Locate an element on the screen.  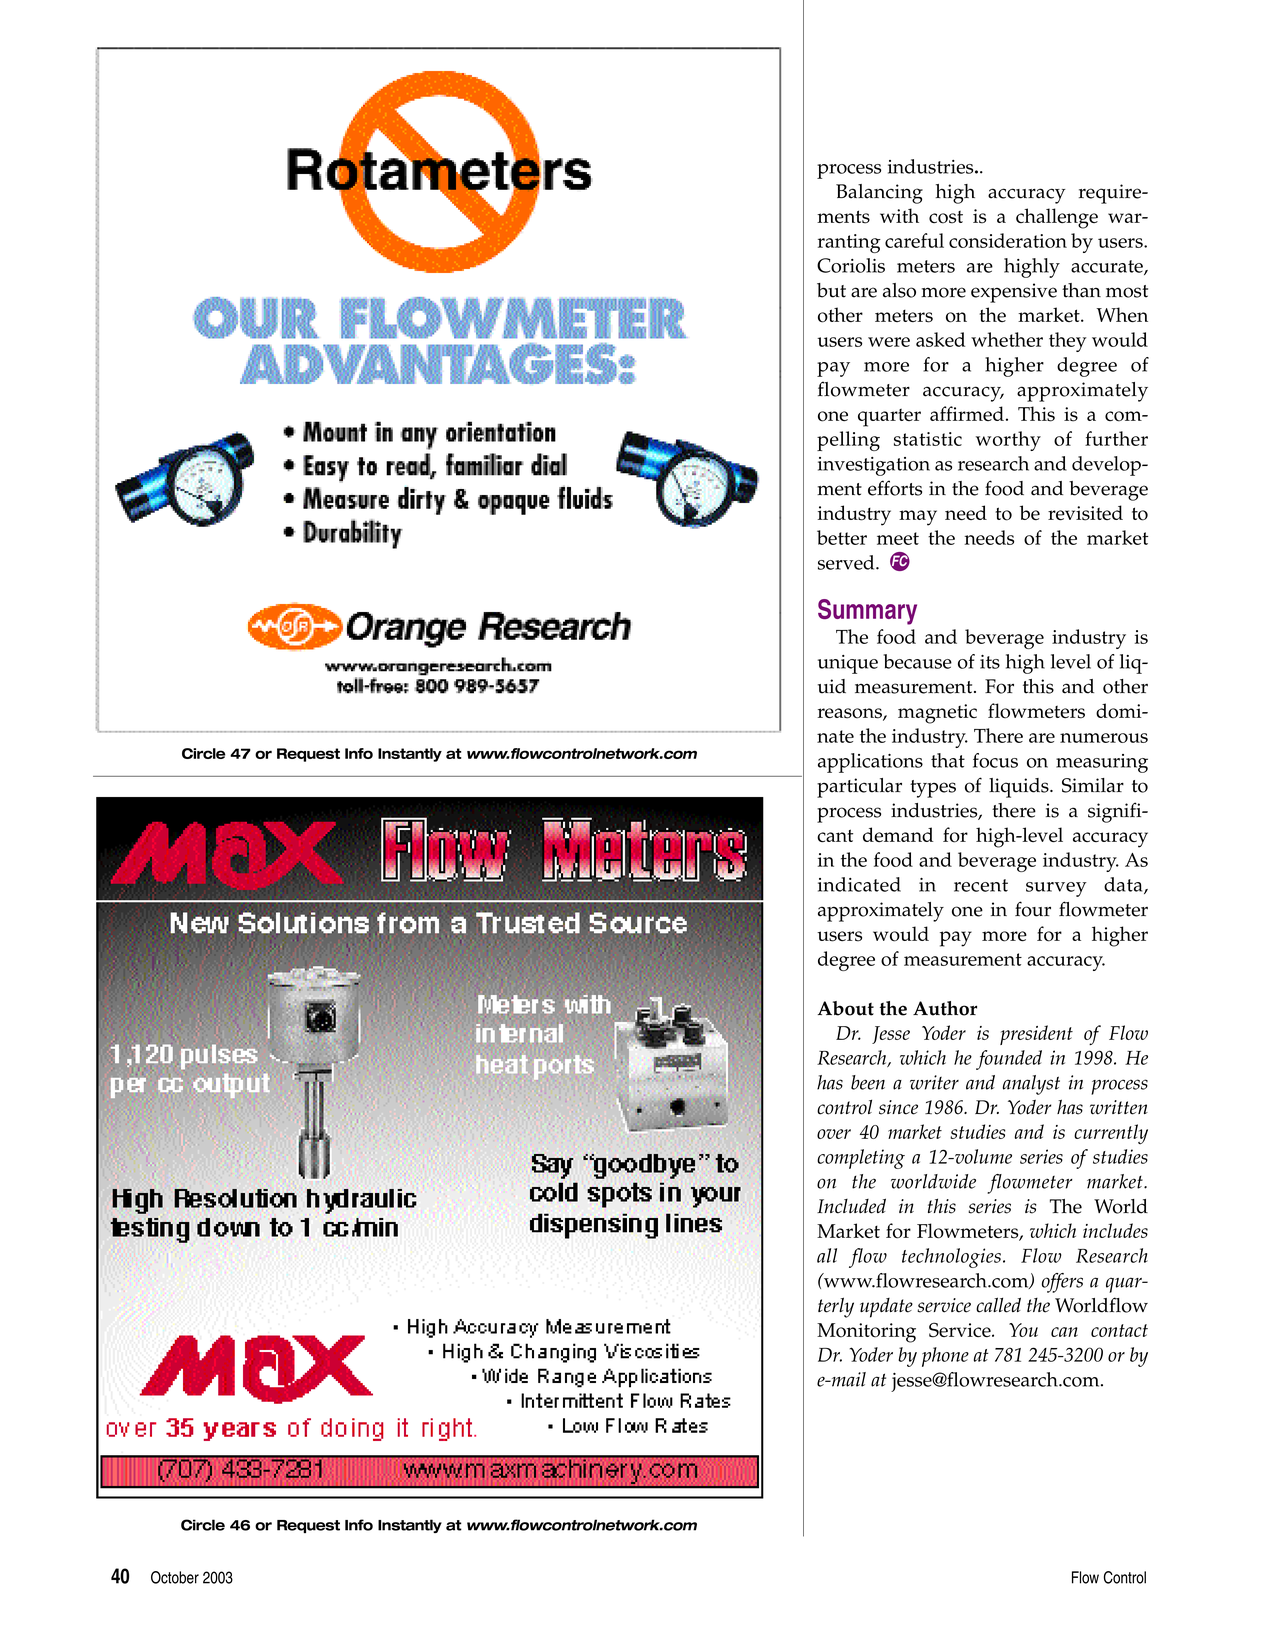
consideration is located at coordinates (1008, 240).
